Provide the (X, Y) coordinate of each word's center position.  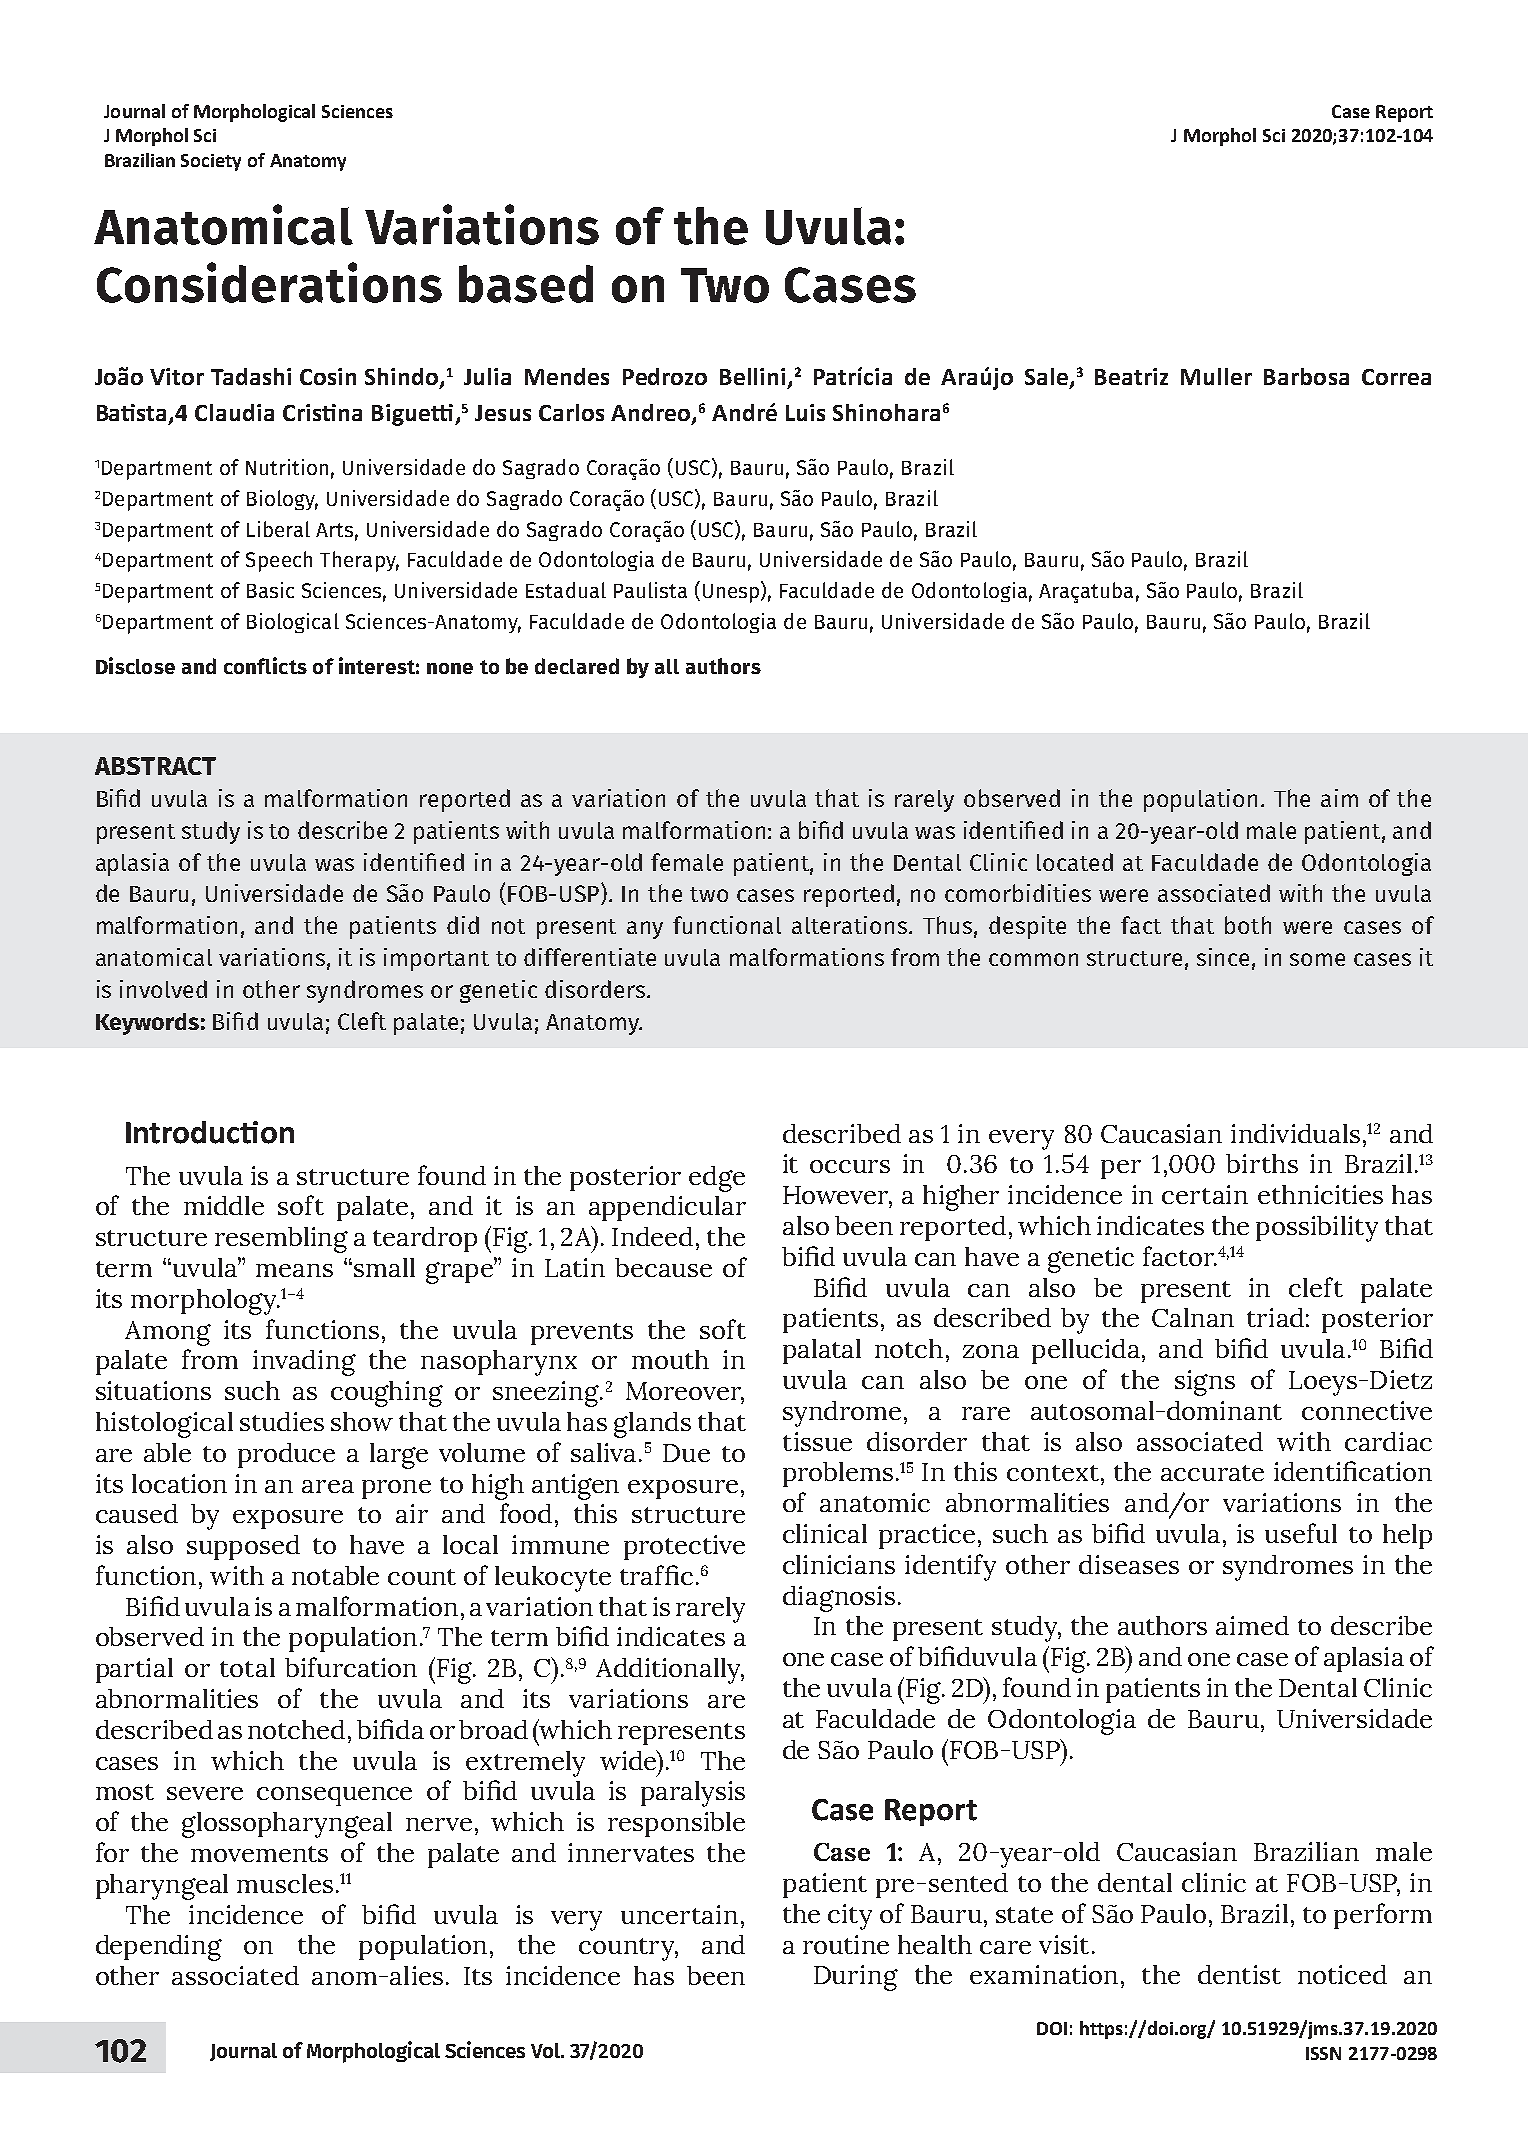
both (1248, 925)
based (526, 284)
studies (282, 1421)
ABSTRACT (155, 766)
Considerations (269, 282)
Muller (1216, 376)
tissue (817, 1441)
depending (159, 1948)
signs (1205, 1383)
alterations (851, 925)
